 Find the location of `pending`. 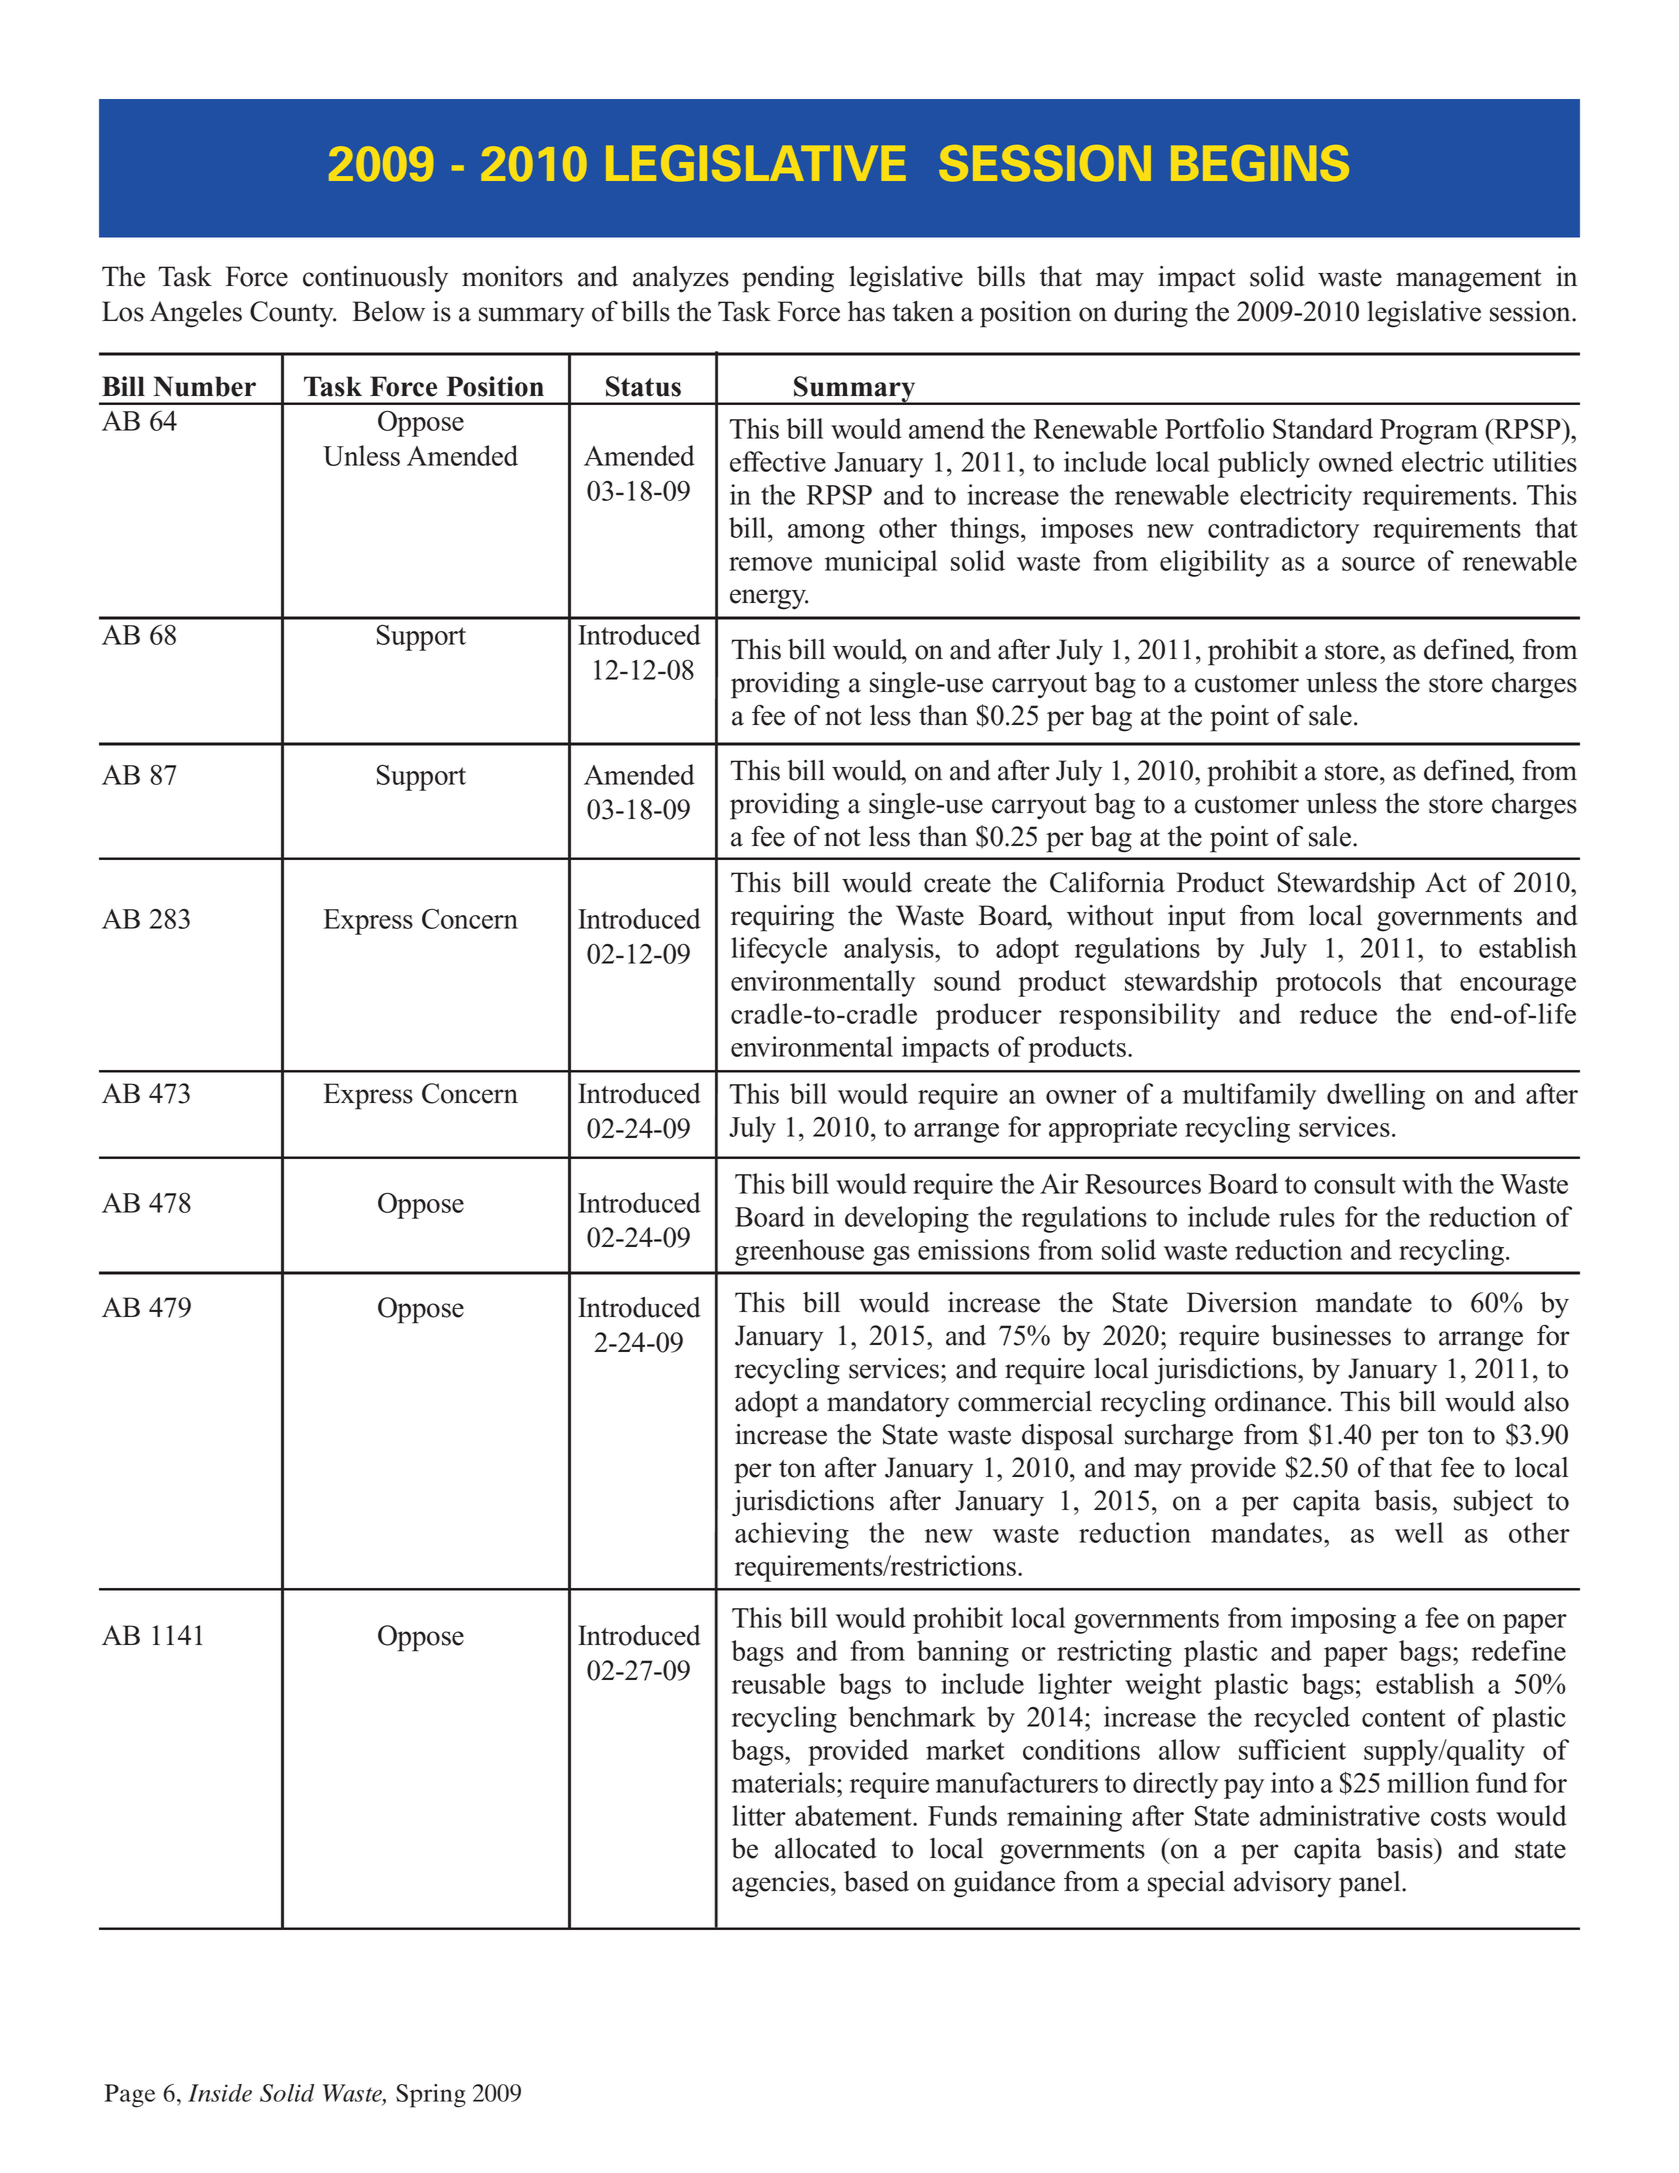

pending is located at coordinates (788, 279).
